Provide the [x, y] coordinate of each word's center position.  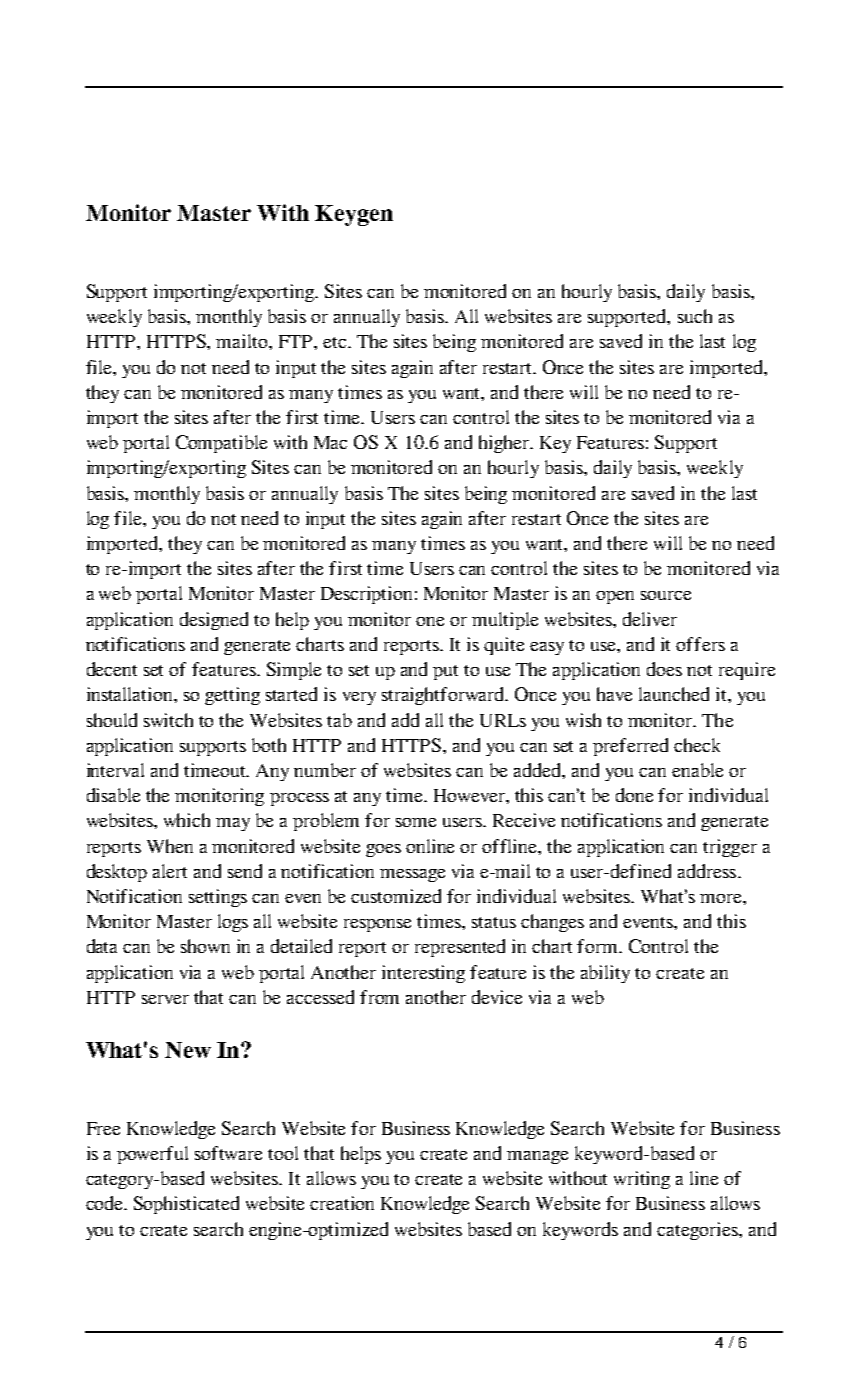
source [666, 595]
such [695, 316]
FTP [297, 341]
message [412, 875]
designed [214, 621]
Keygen [354, 215]
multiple [505, 621]
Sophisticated [186, 1205]
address [707, 871]
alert [170, 871]
